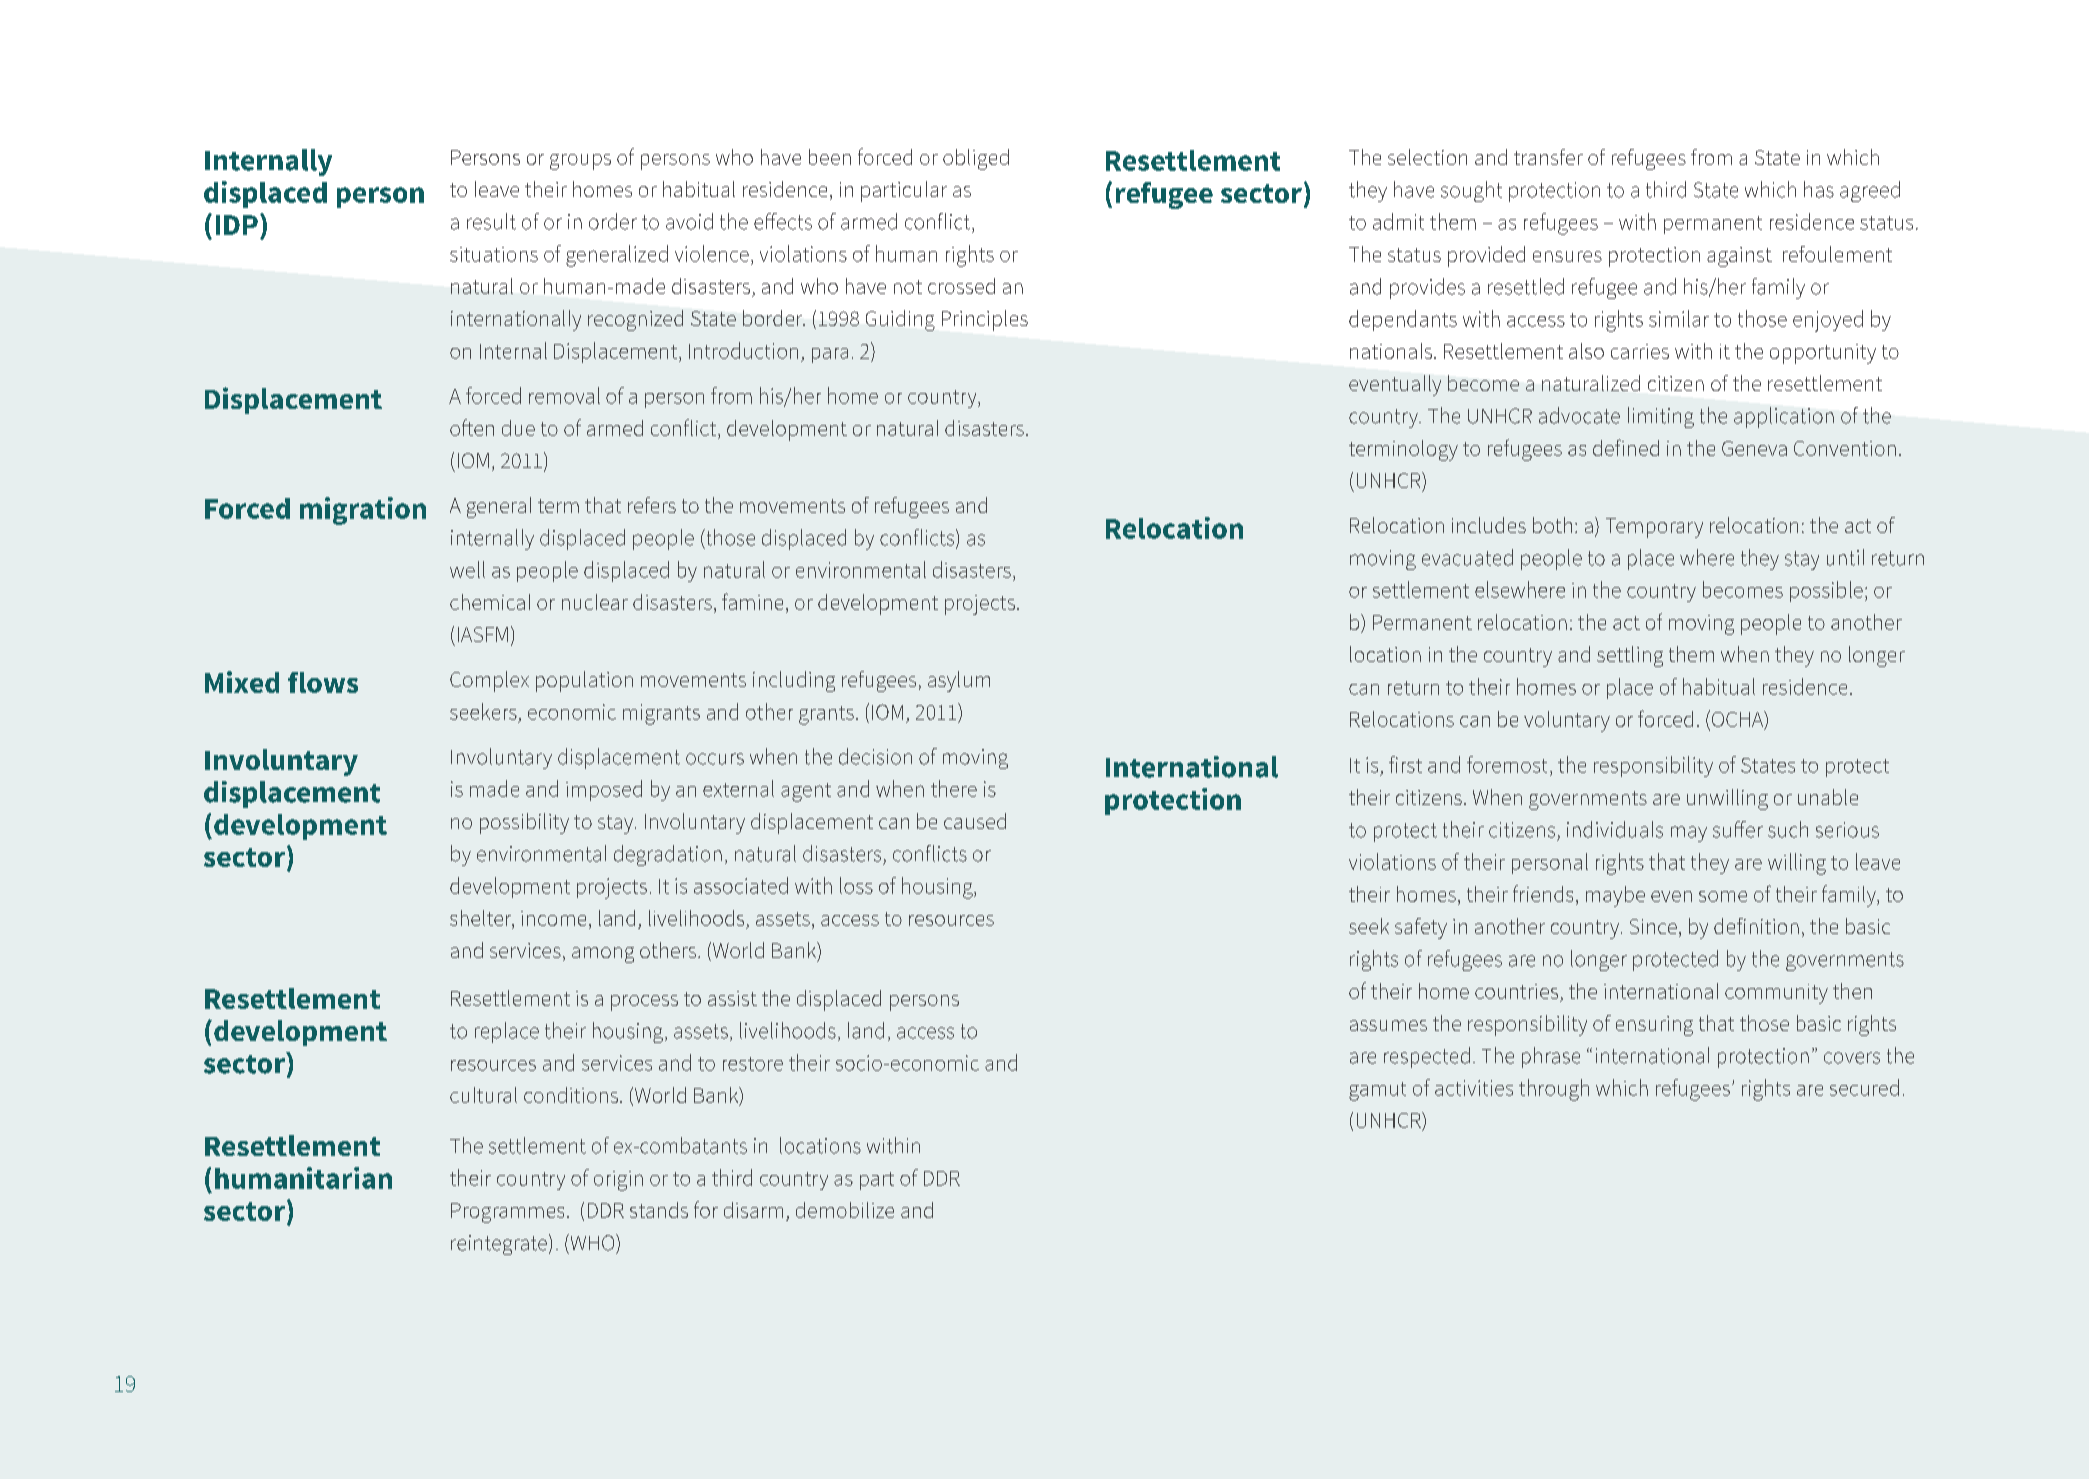  Describe the element at coordinates (491, 221) in the screenshot. I see `result` at that location.
